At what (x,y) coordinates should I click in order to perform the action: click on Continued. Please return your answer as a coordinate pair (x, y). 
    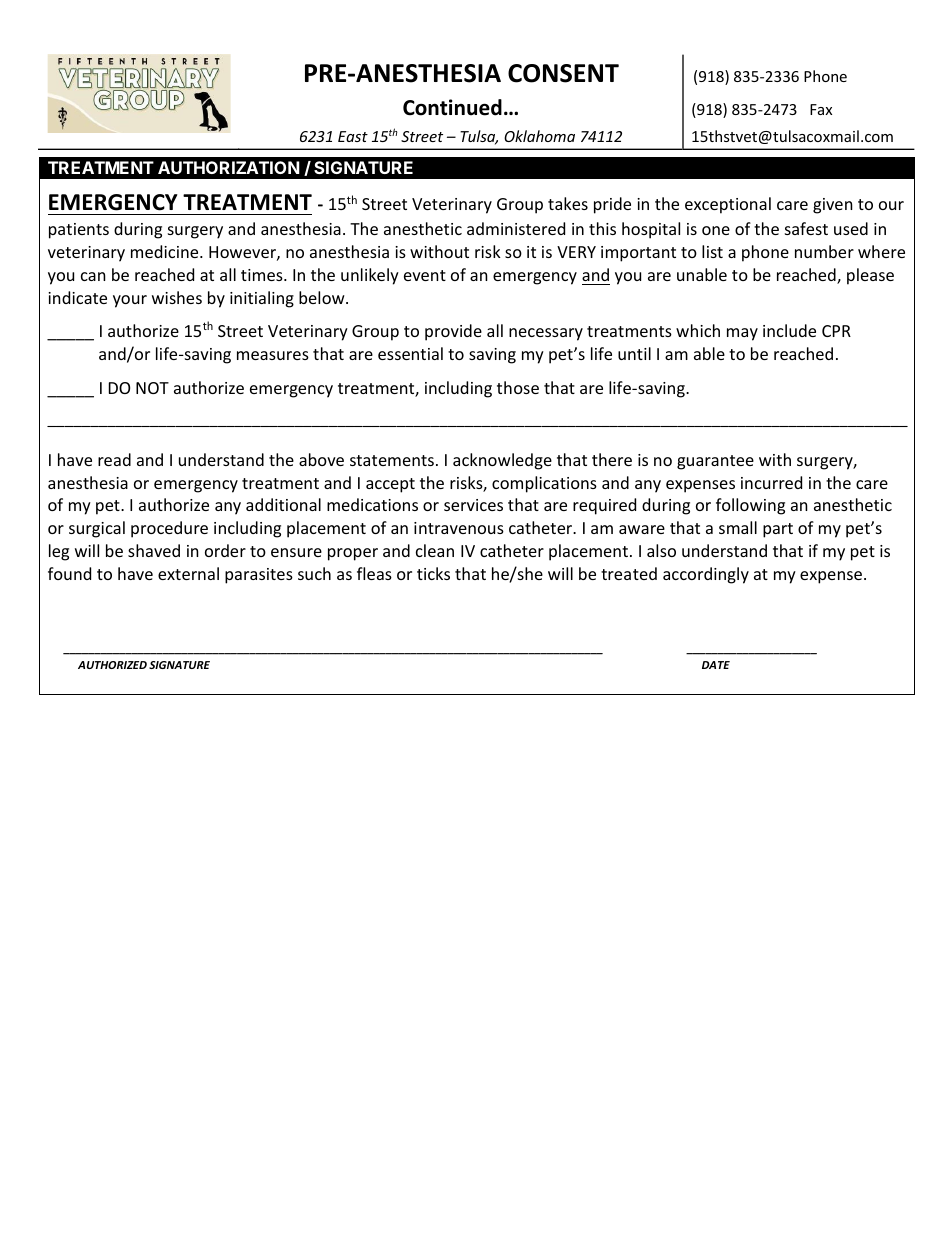
    Looking at the image, I should click on (452, 107).
